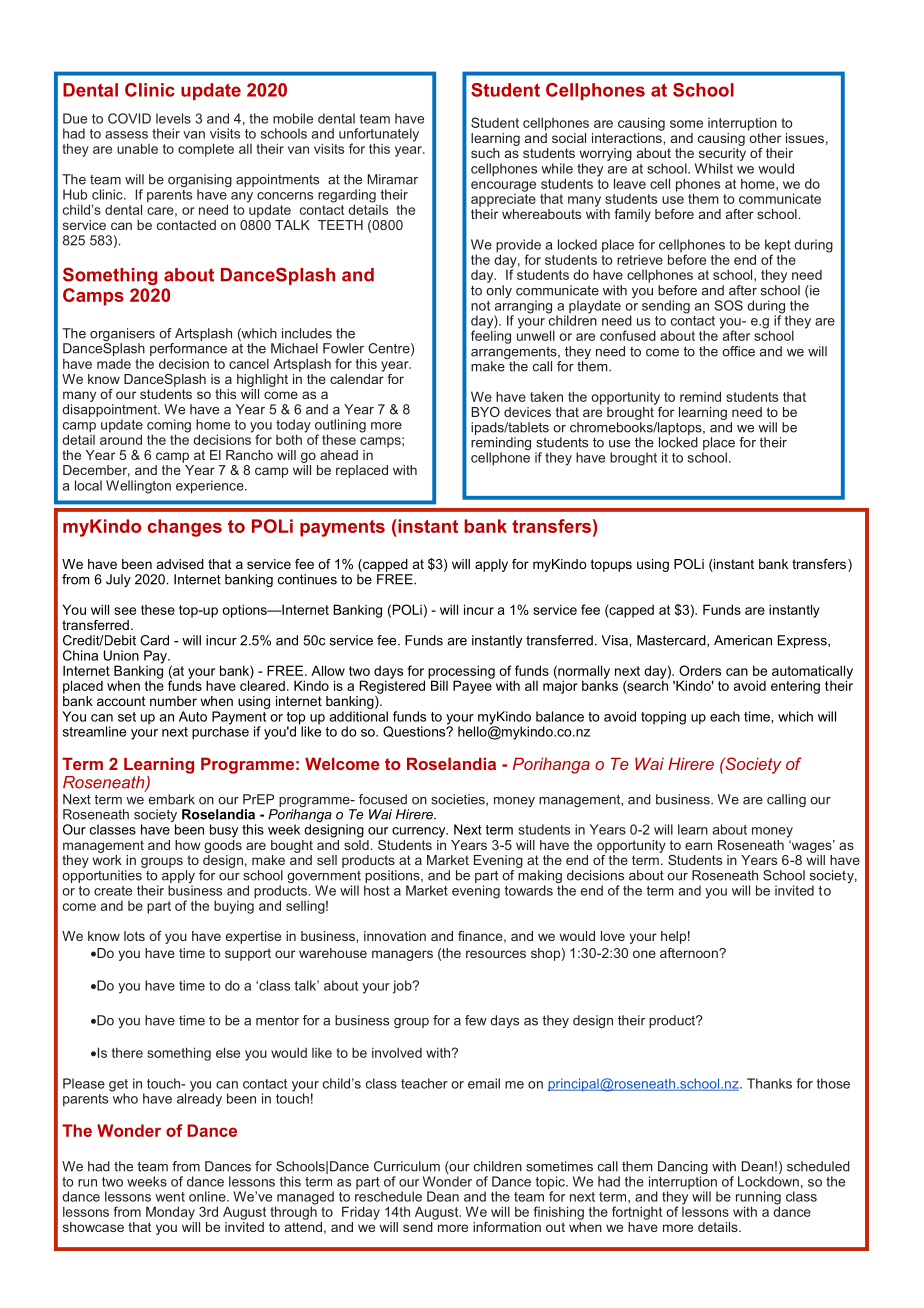 Image resolution: width=924 pixels, height=1308 pixels. What do you see at coordinates (137, 148) in the image?
I see `unable` at bounding box center [137, 148].
